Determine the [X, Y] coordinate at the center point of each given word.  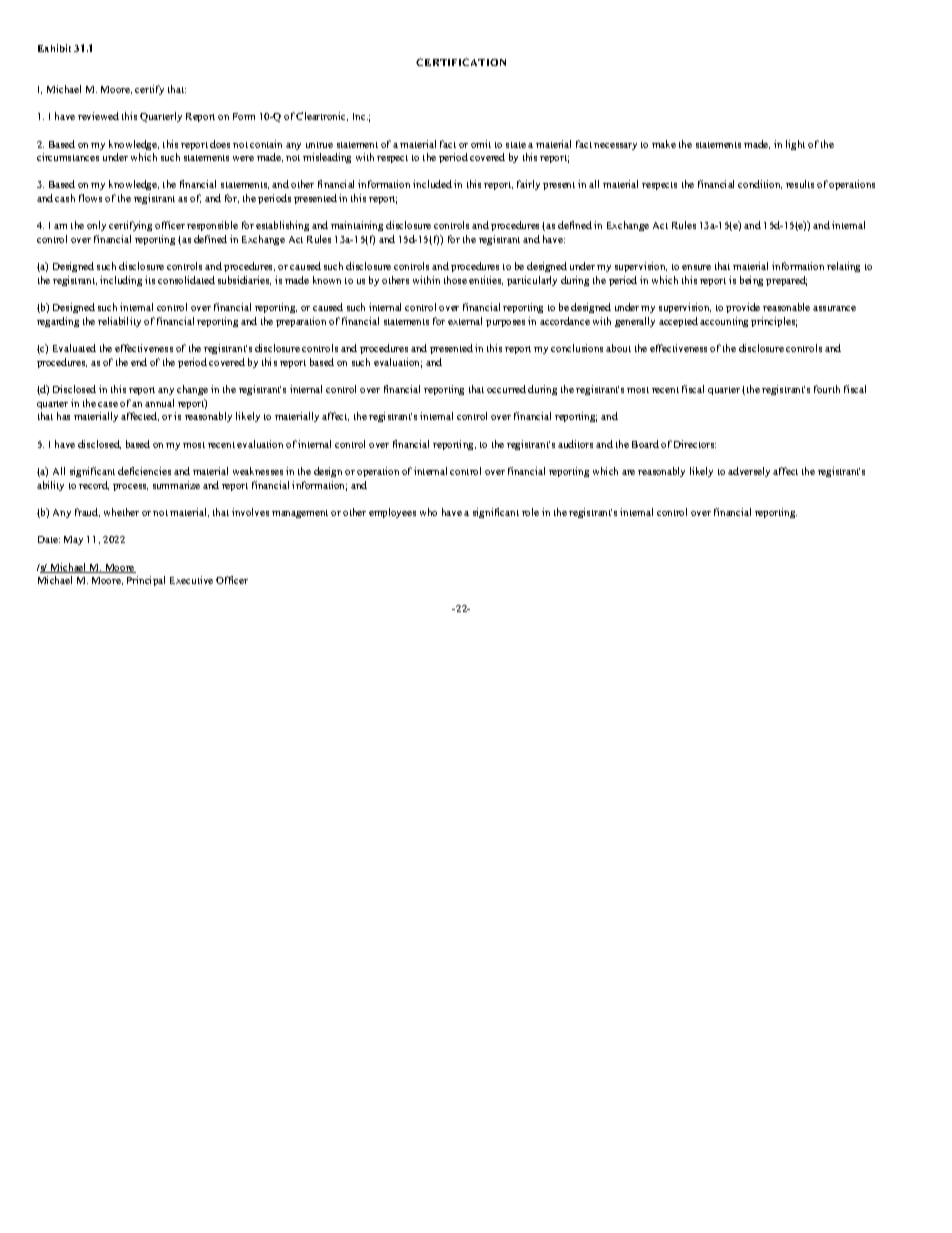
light [795, 145]
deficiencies [144, 471]
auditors [575, 444]
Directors [695, 444]
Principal [146, 581]
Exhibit [54, 48]
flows [90, 198]
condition [760, 184]
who [428, 512]
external [465, 321]
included [432, 184]
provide [743, 308]
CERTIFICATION [461, 62]
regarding [58, 322]
